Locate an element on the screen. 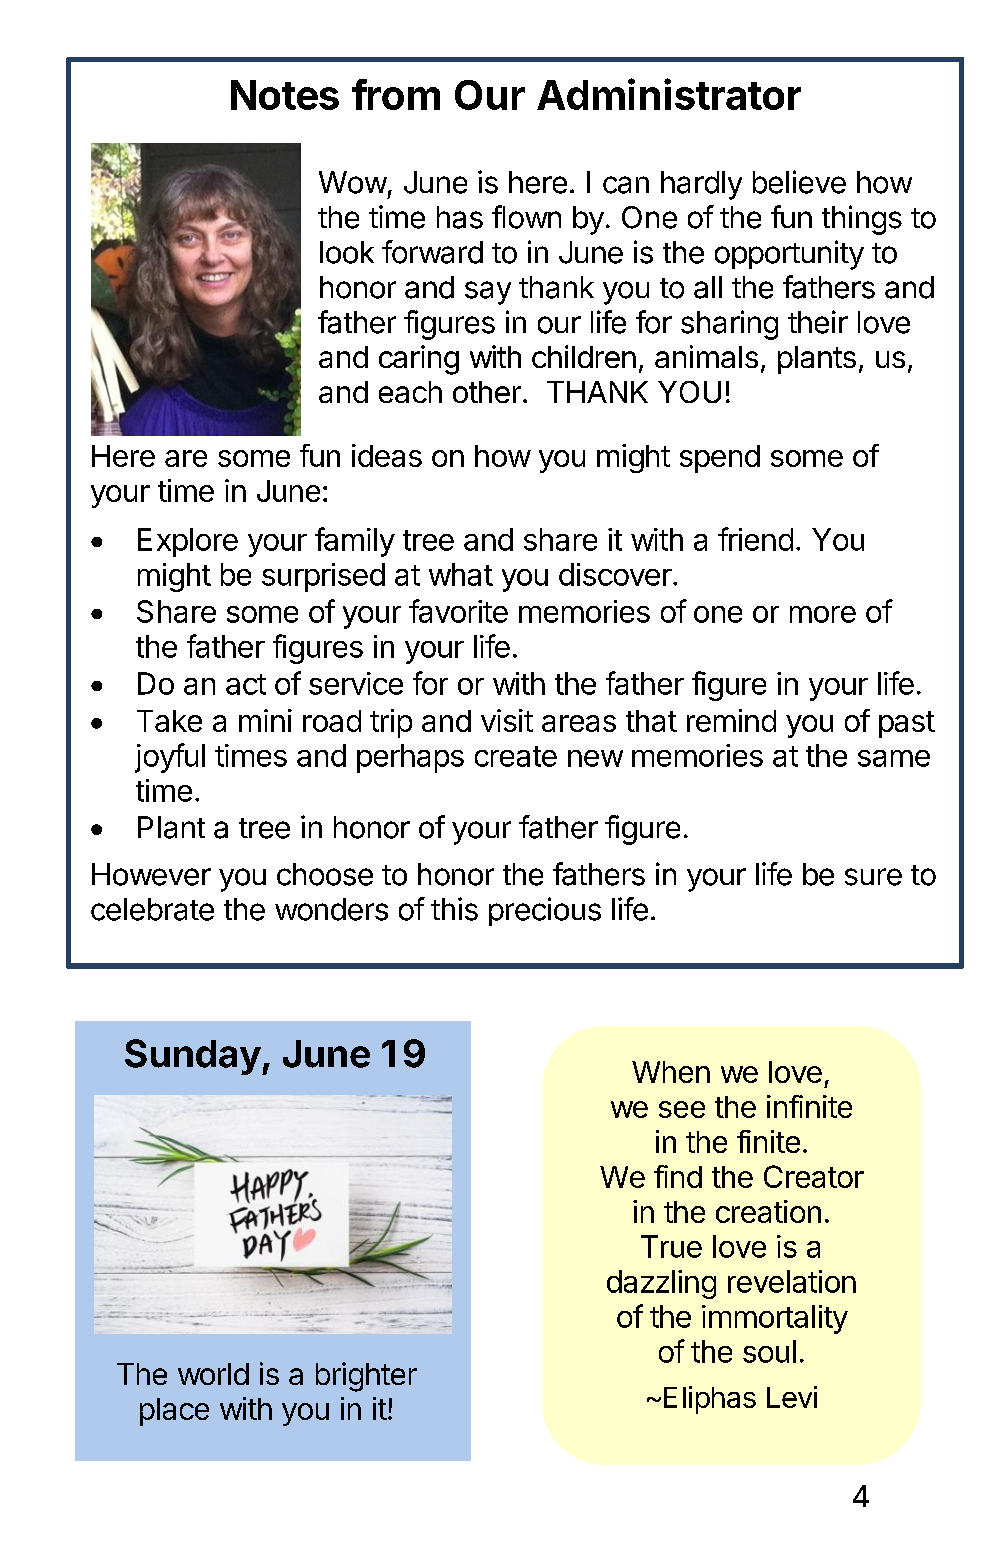 The height and width of the screenshot is (1550, 1003). flown is located at coordinates (526, 217).
